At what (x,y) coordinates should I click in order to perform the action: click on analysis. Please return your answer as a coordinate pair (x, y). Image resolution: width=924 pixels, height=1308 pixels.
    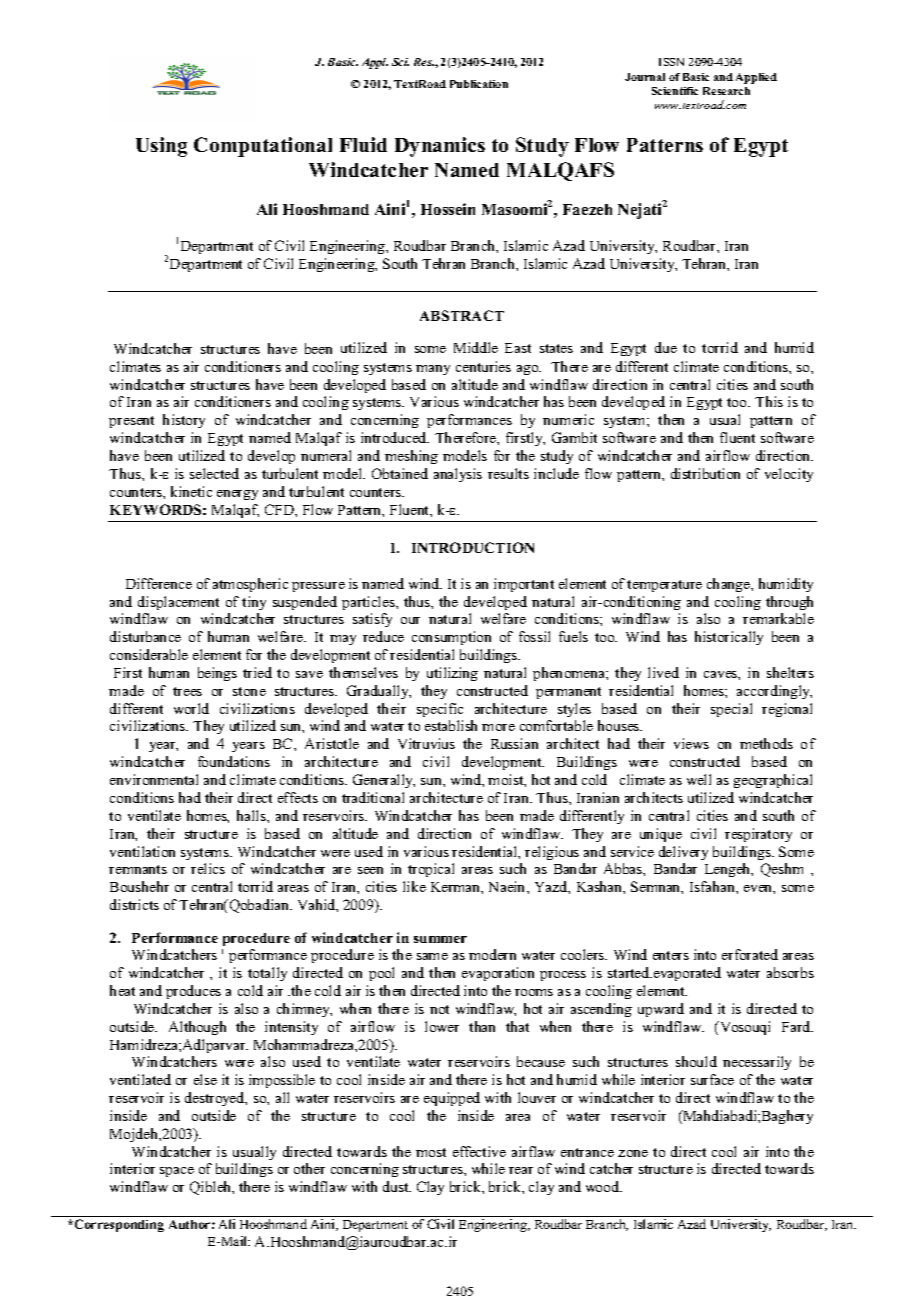
    Looking at the image, I should click on (458, 475).
